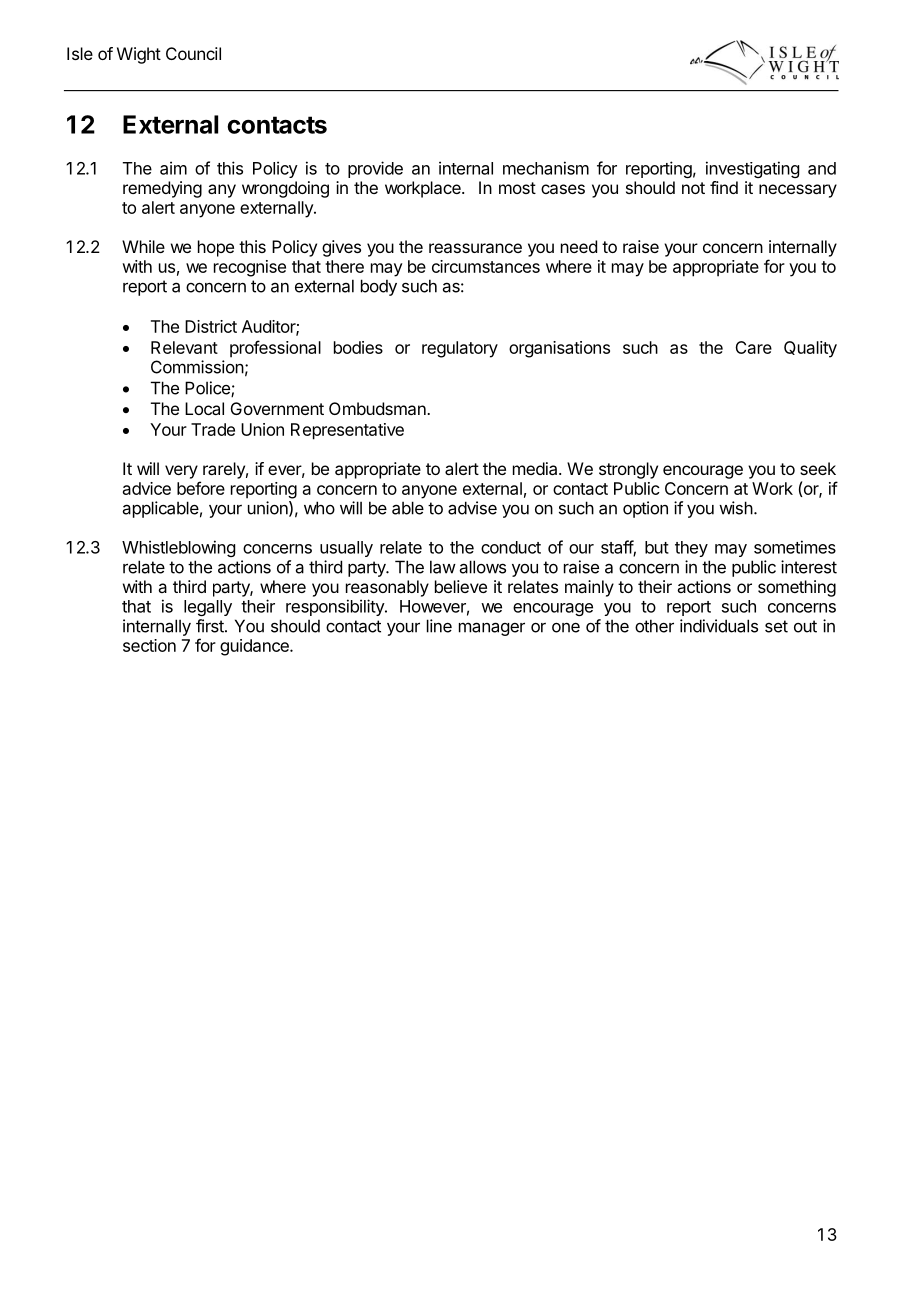  Describe the element at coordinates (184, 347) in the image. I see `Relevant` at that location.
